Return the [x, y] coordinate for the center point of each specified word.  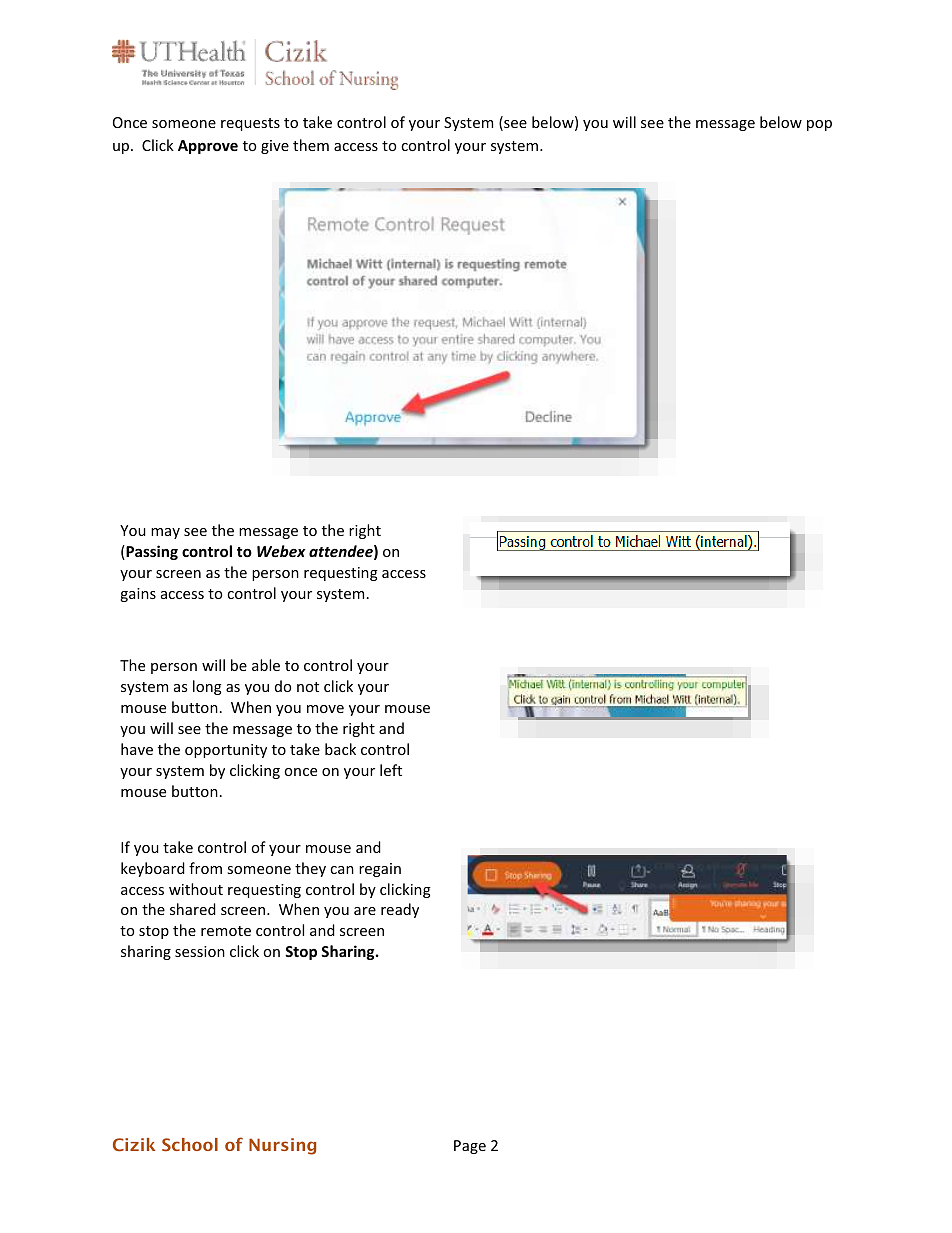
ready [400, 910]
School [190, 1144]
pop [819, 125]
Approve [208, 147]
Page [470, 1147]
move [325, 709]
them [311, 145]
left [391, 770]
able [266, 665]
